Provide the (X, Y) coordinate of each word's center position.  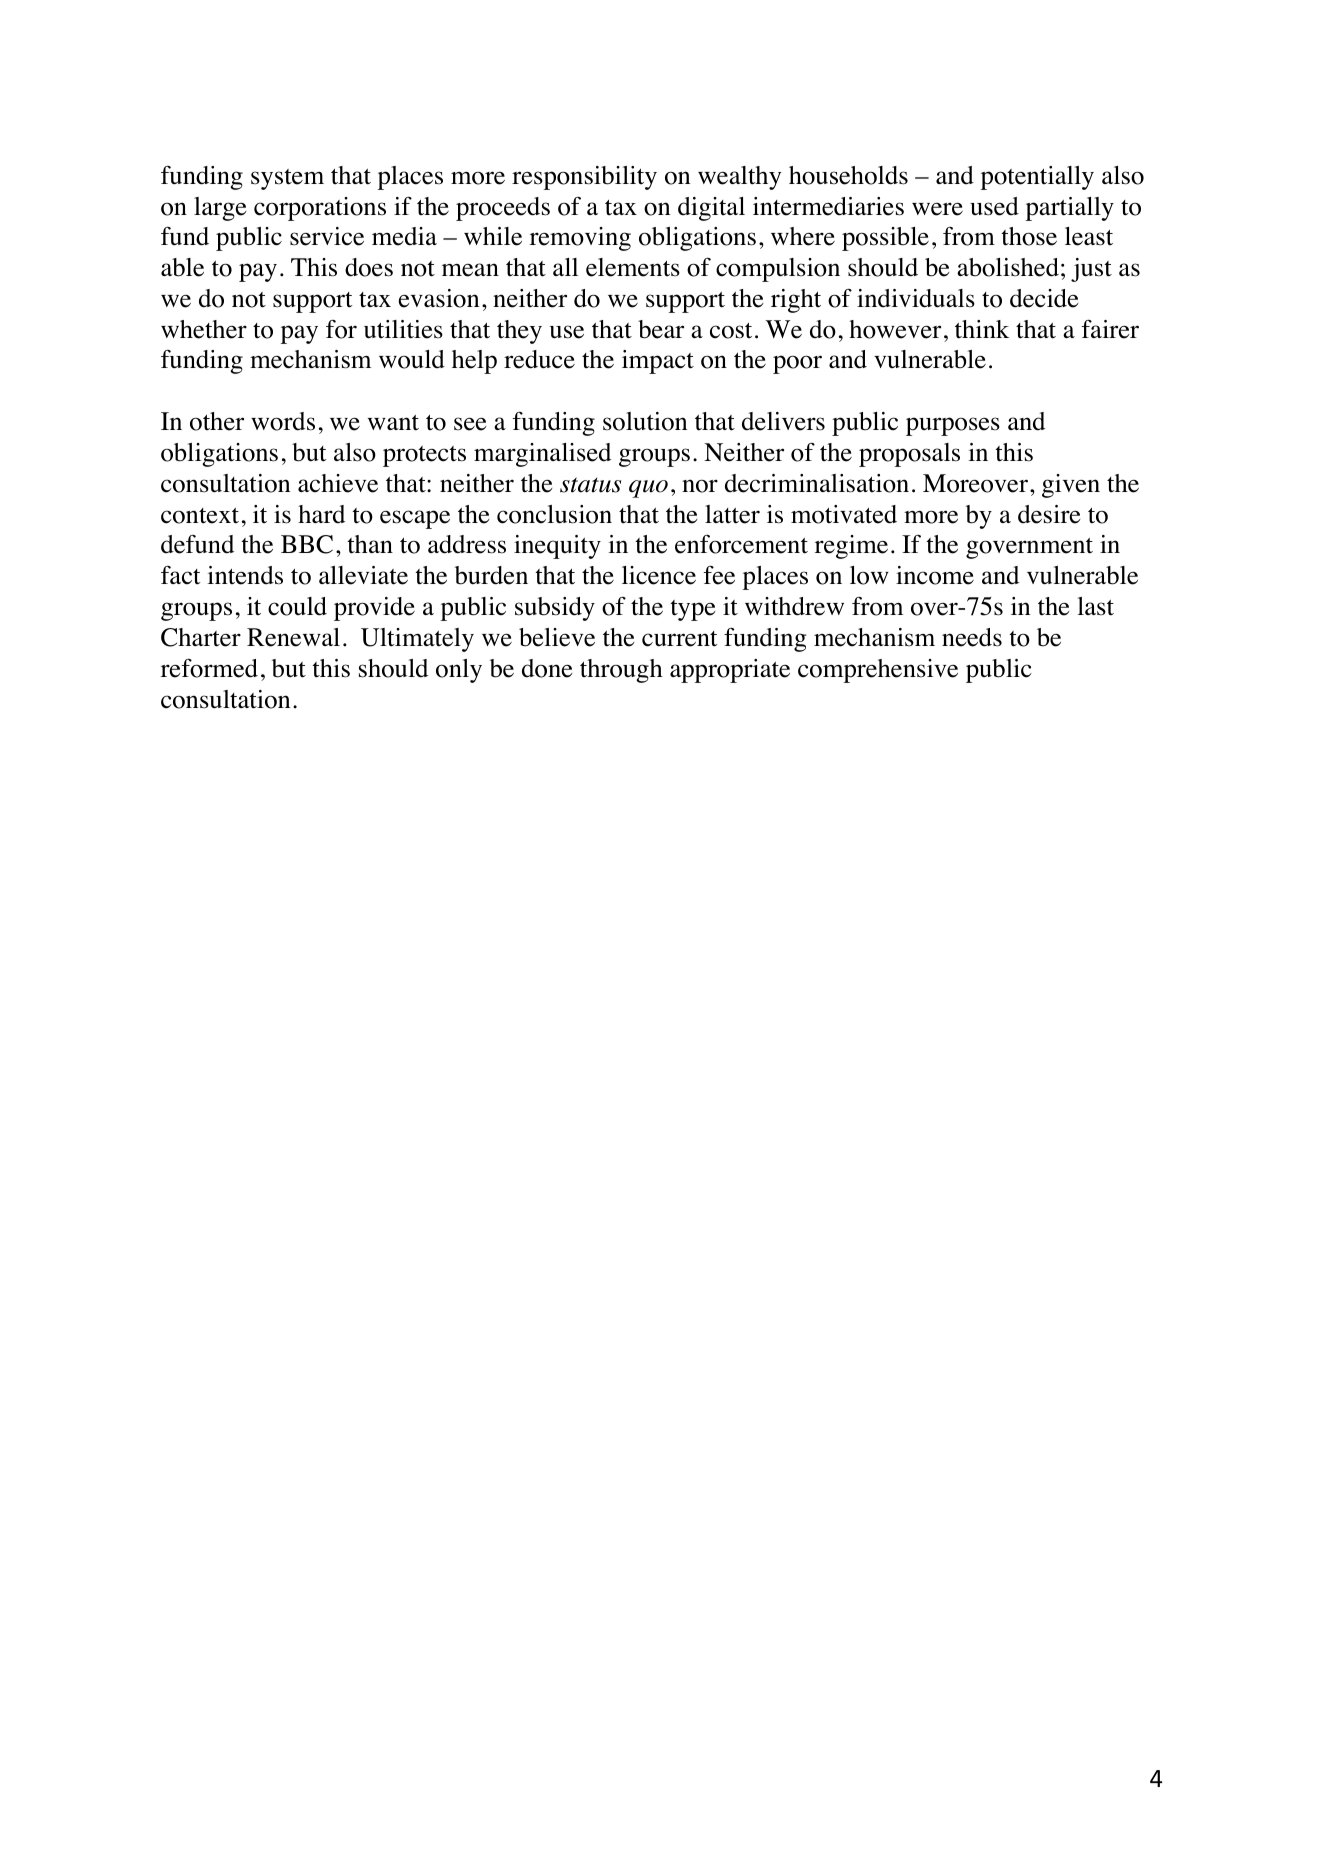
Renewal (293, 637)
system (287, 179)
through (621, 671)
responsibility (584, 178)
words (283, 421)
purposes (953, 426)
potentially (1037, 178)
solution (645, 421)
